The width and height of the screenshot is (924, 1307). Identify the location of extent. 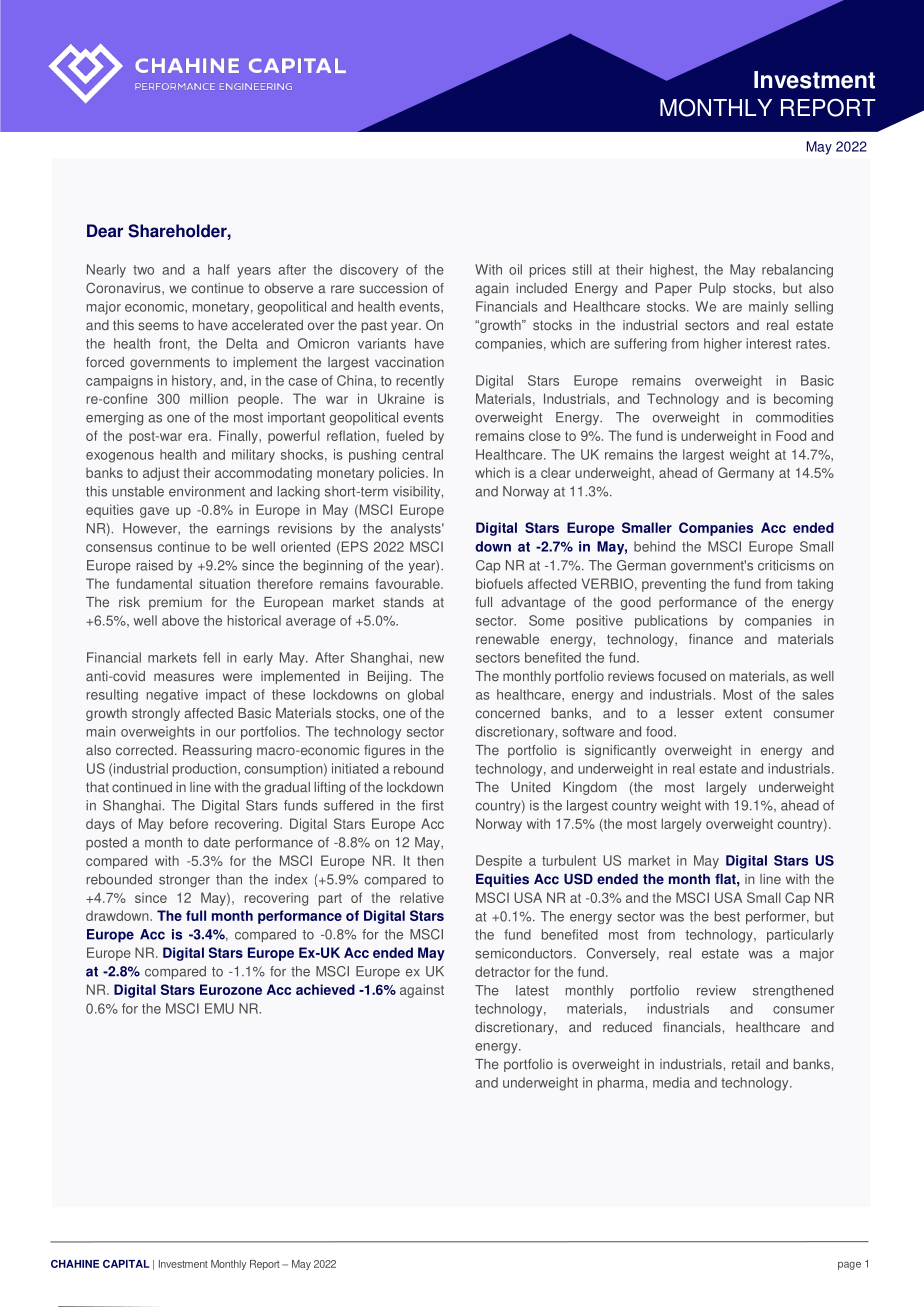
(743, 714).
